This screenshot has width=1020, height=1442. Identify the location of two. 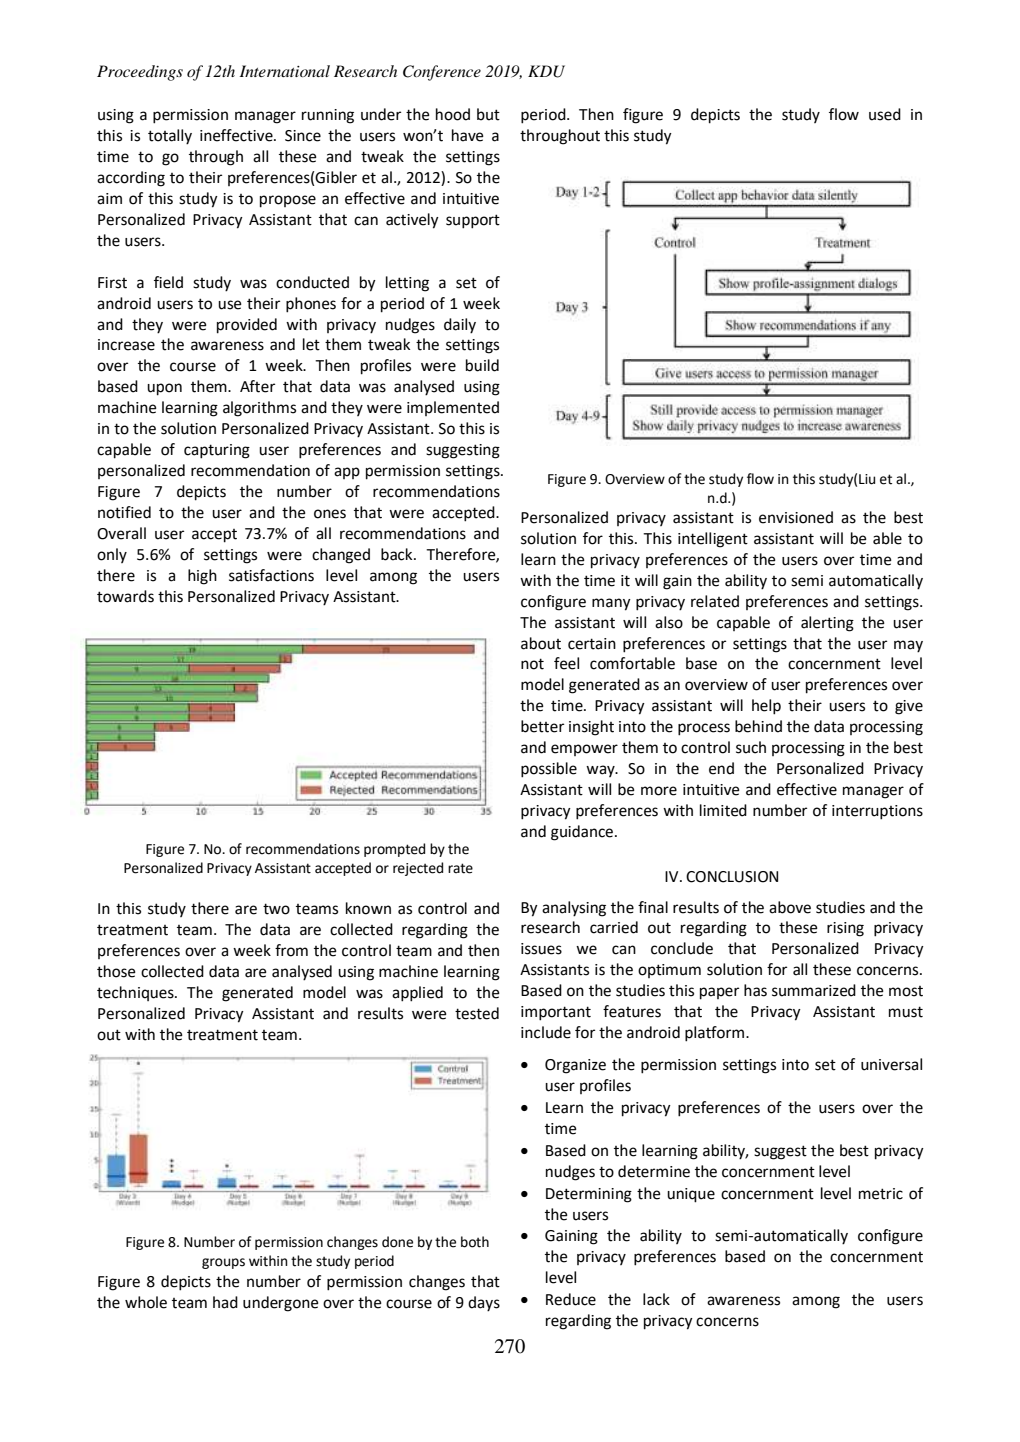
(276, 909).
